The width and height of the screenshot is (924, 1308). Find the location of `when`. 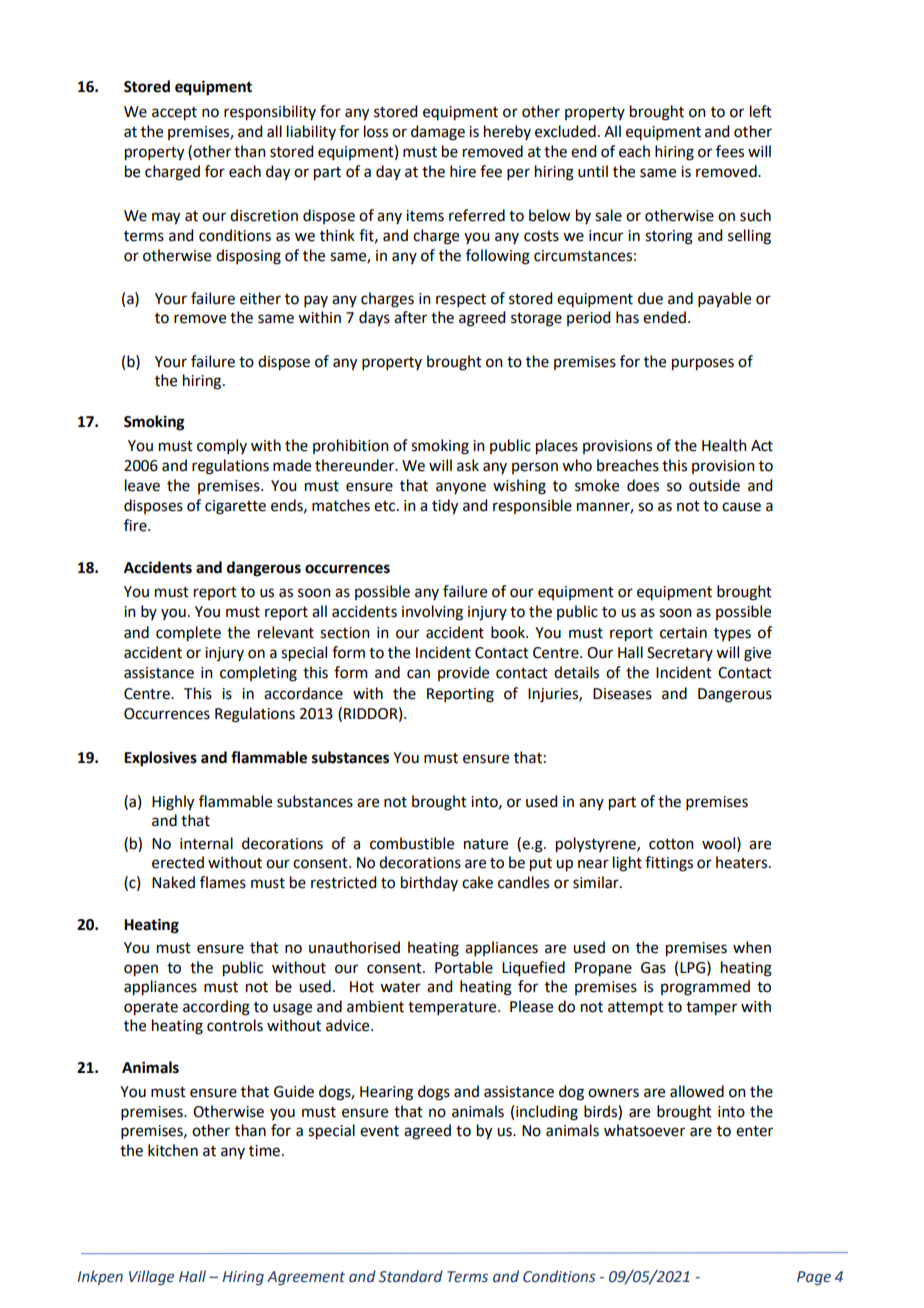

when is located at coordinates (752, 947).
